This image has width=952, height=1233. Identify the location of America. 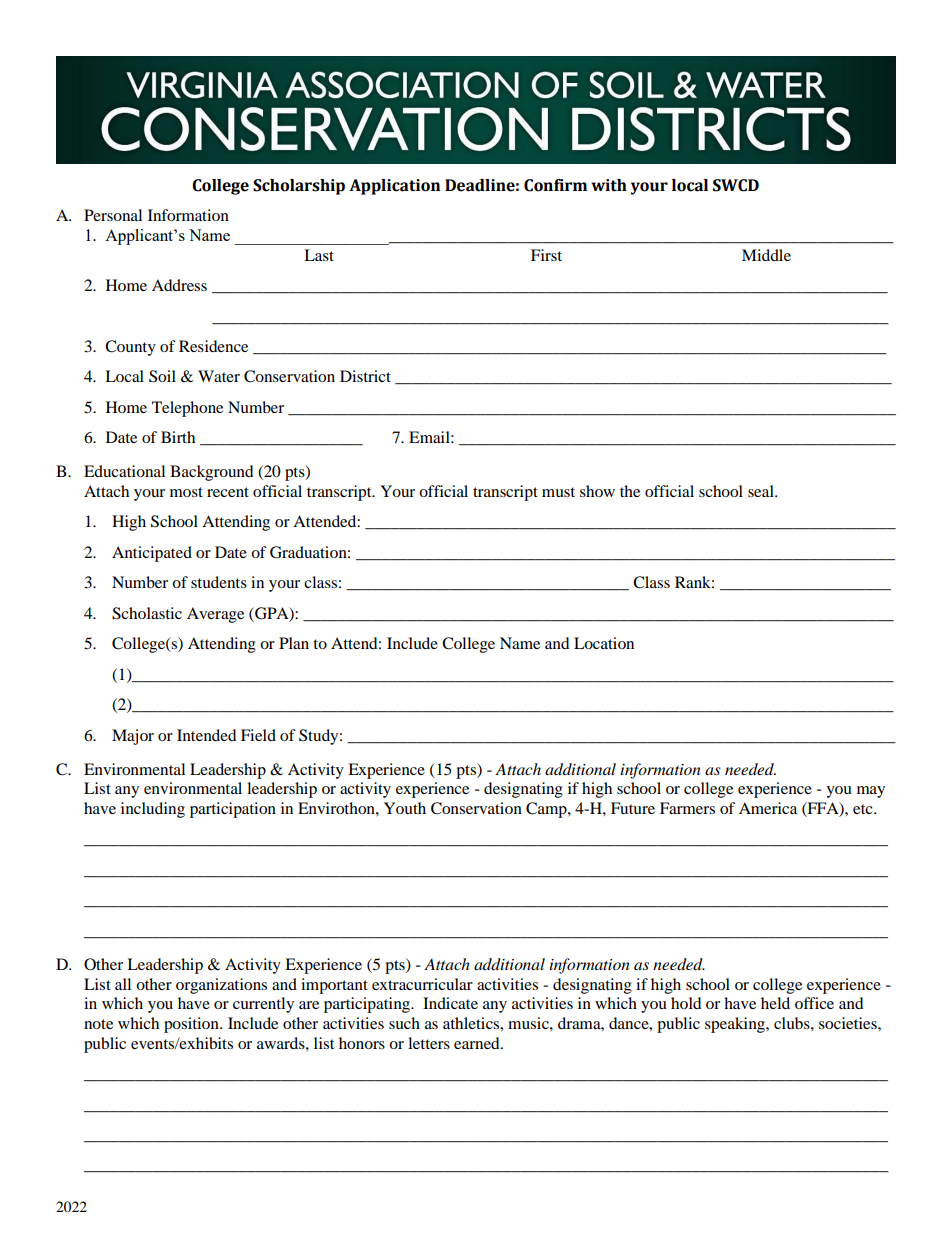
(768, 808).
